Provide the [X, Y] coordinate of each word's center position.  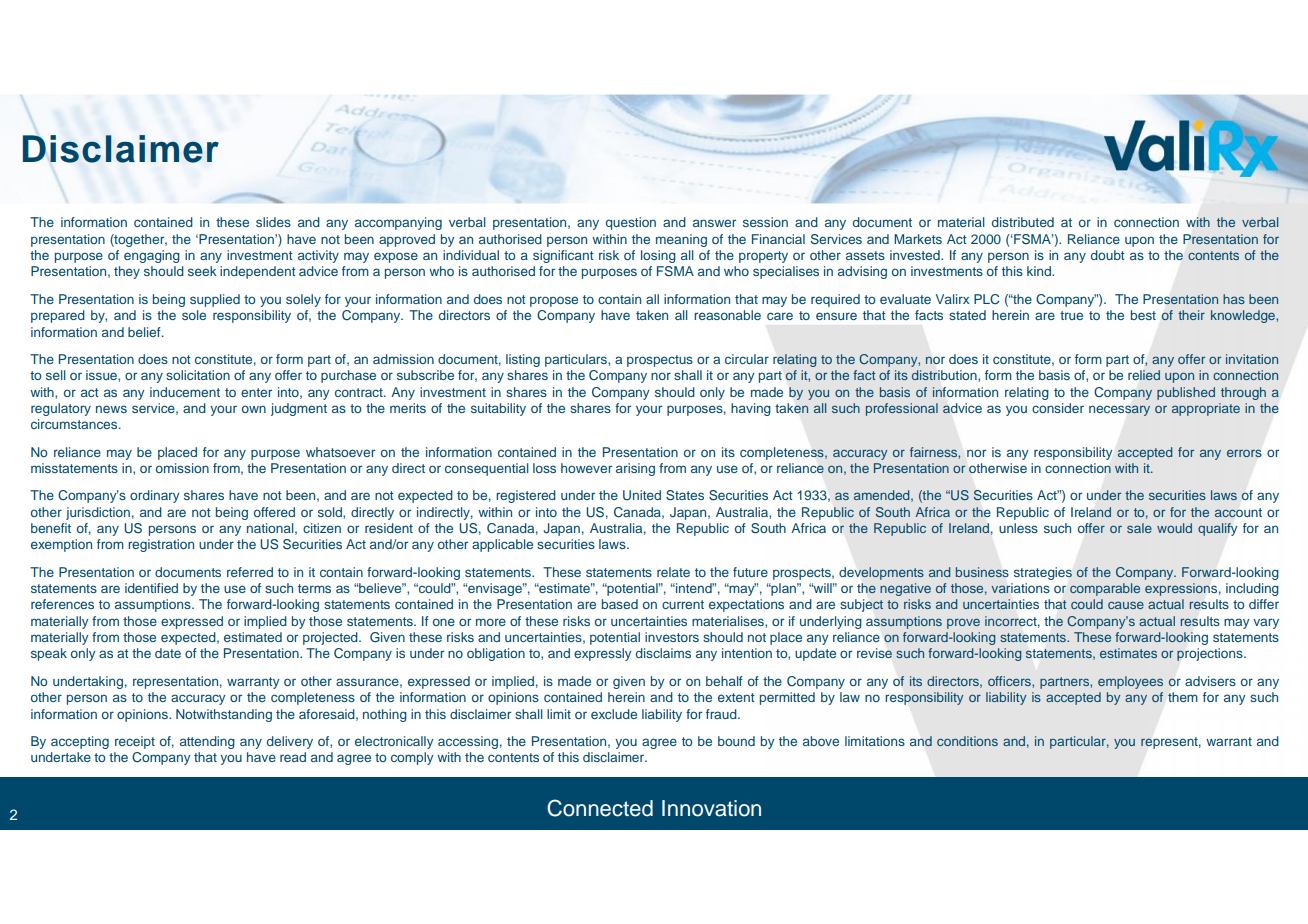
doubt [1108, 255]
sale [1139, 528]
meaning [681, 240]
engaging [152, 256]
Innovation [711, 808]
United [642, 495]
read [293, 757]
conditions [967, 741]
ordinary [155, 496]
